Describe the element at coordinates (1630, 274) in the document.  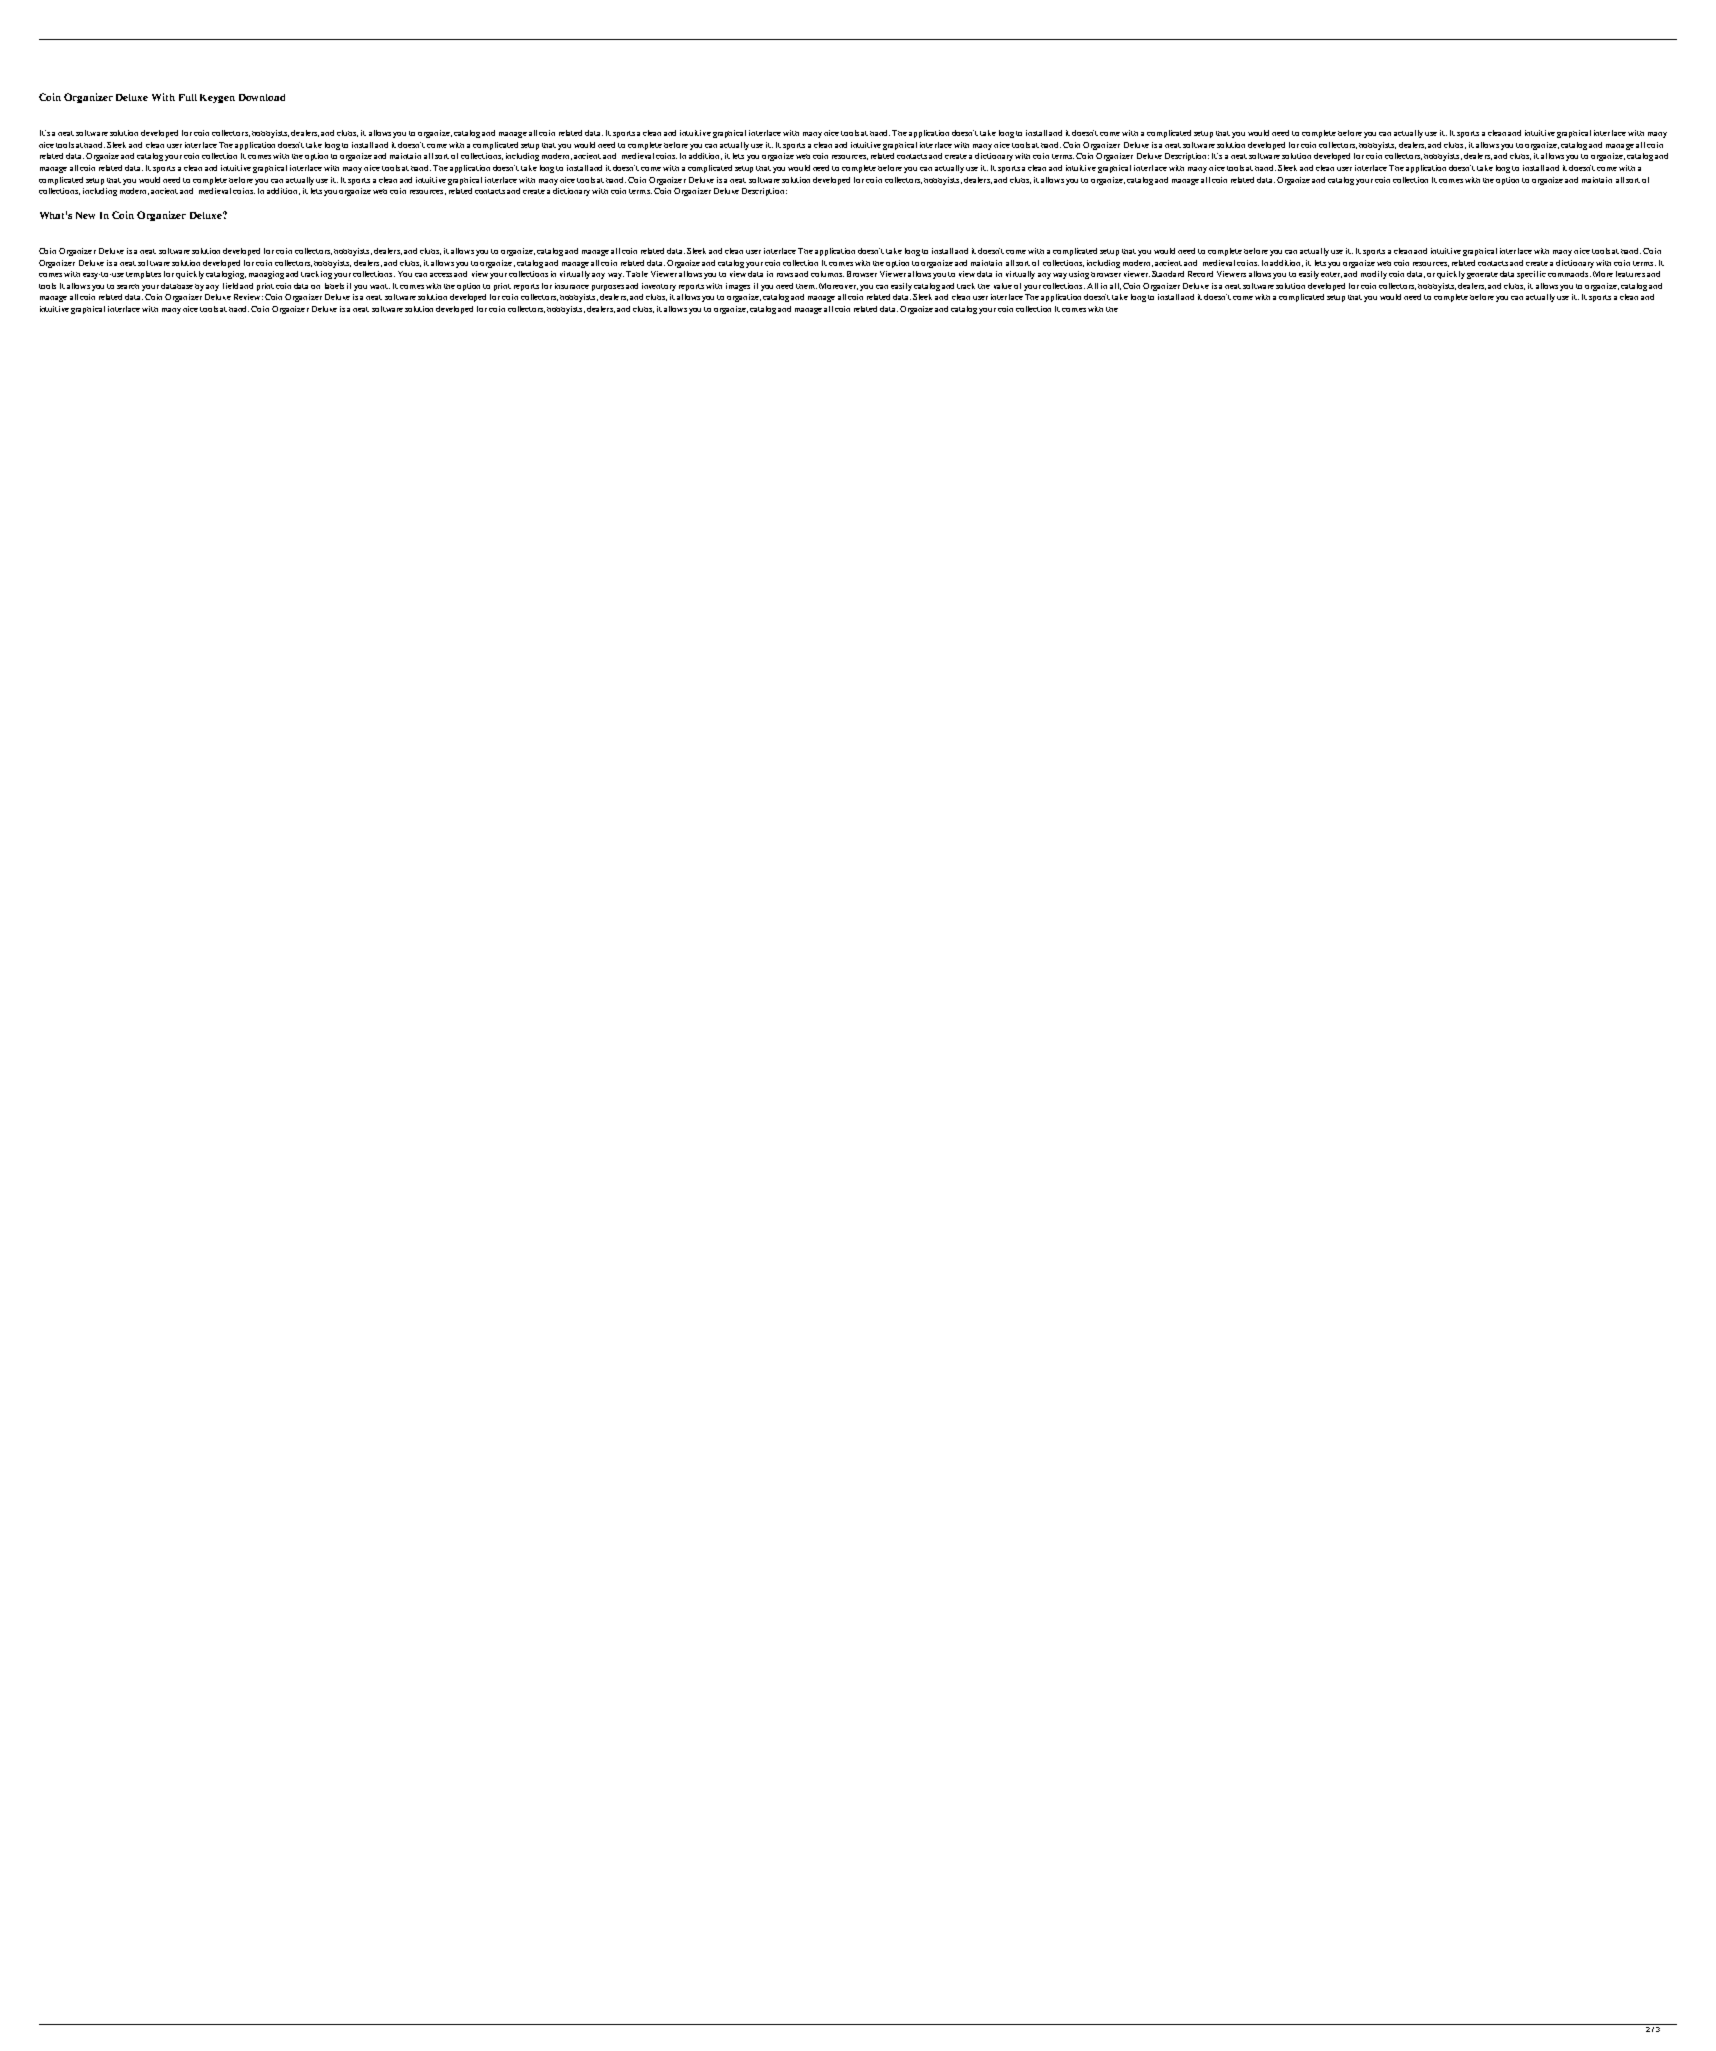
I see `features` at that location.
